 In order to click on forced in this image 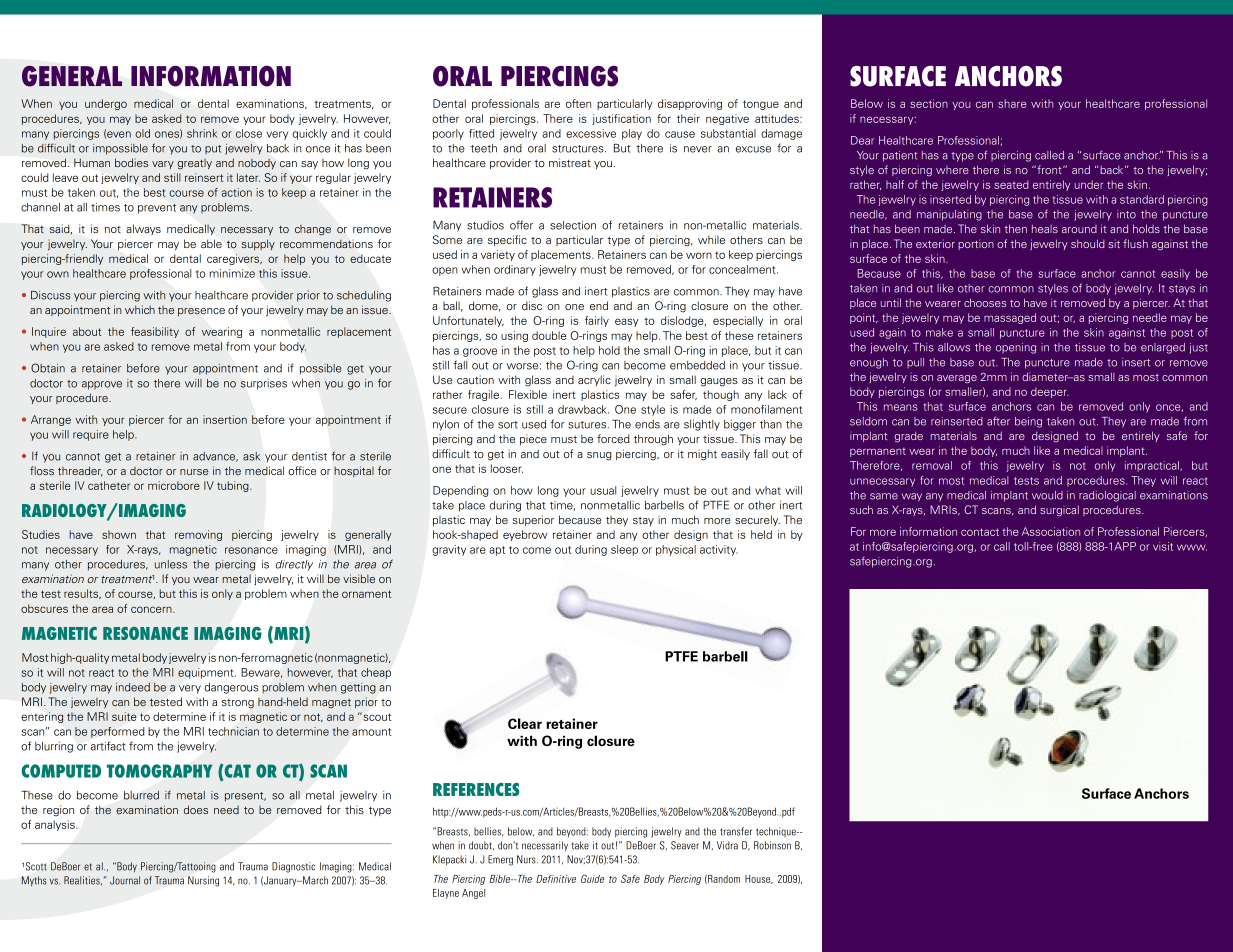, I will do `click(613, 438)`.
